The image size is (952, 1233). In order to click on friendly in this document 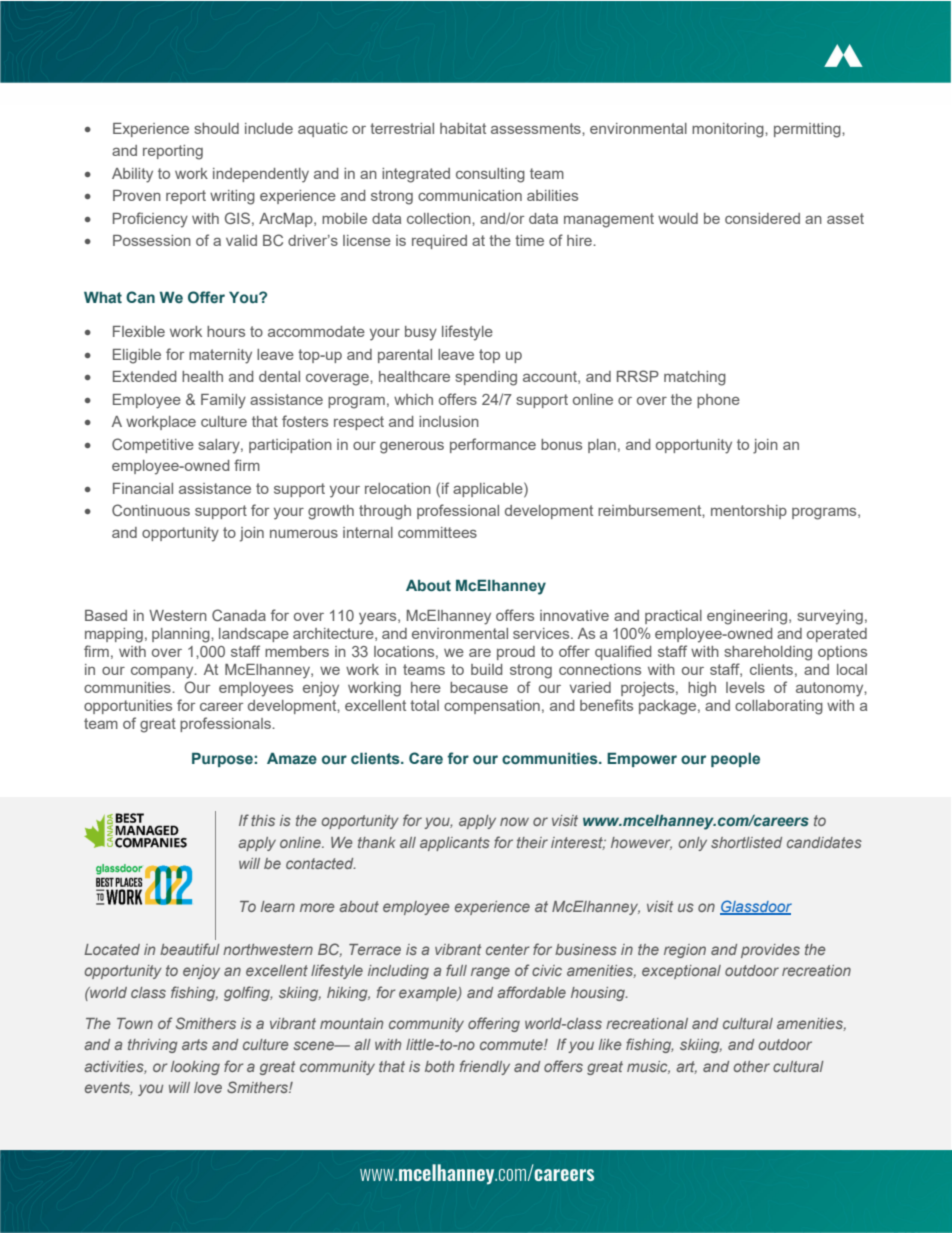, I will do `click(485, 1067)`.
